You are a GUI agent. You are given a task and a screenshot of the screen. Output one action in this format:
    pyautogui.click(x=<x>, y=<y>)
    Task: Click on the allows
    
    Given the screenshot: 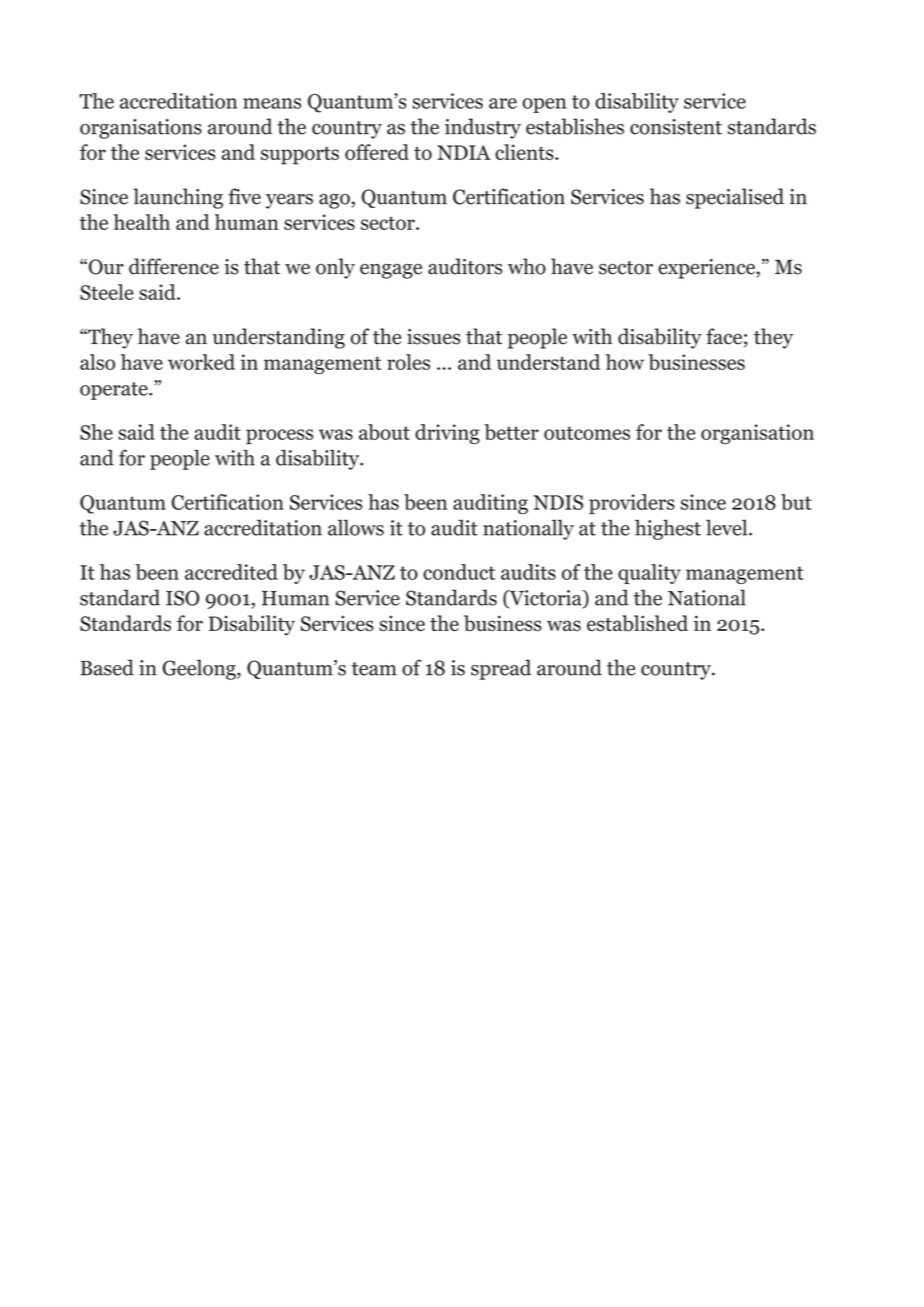 What is the action you would take?
    pyautogui.click(x=356, y=527)
